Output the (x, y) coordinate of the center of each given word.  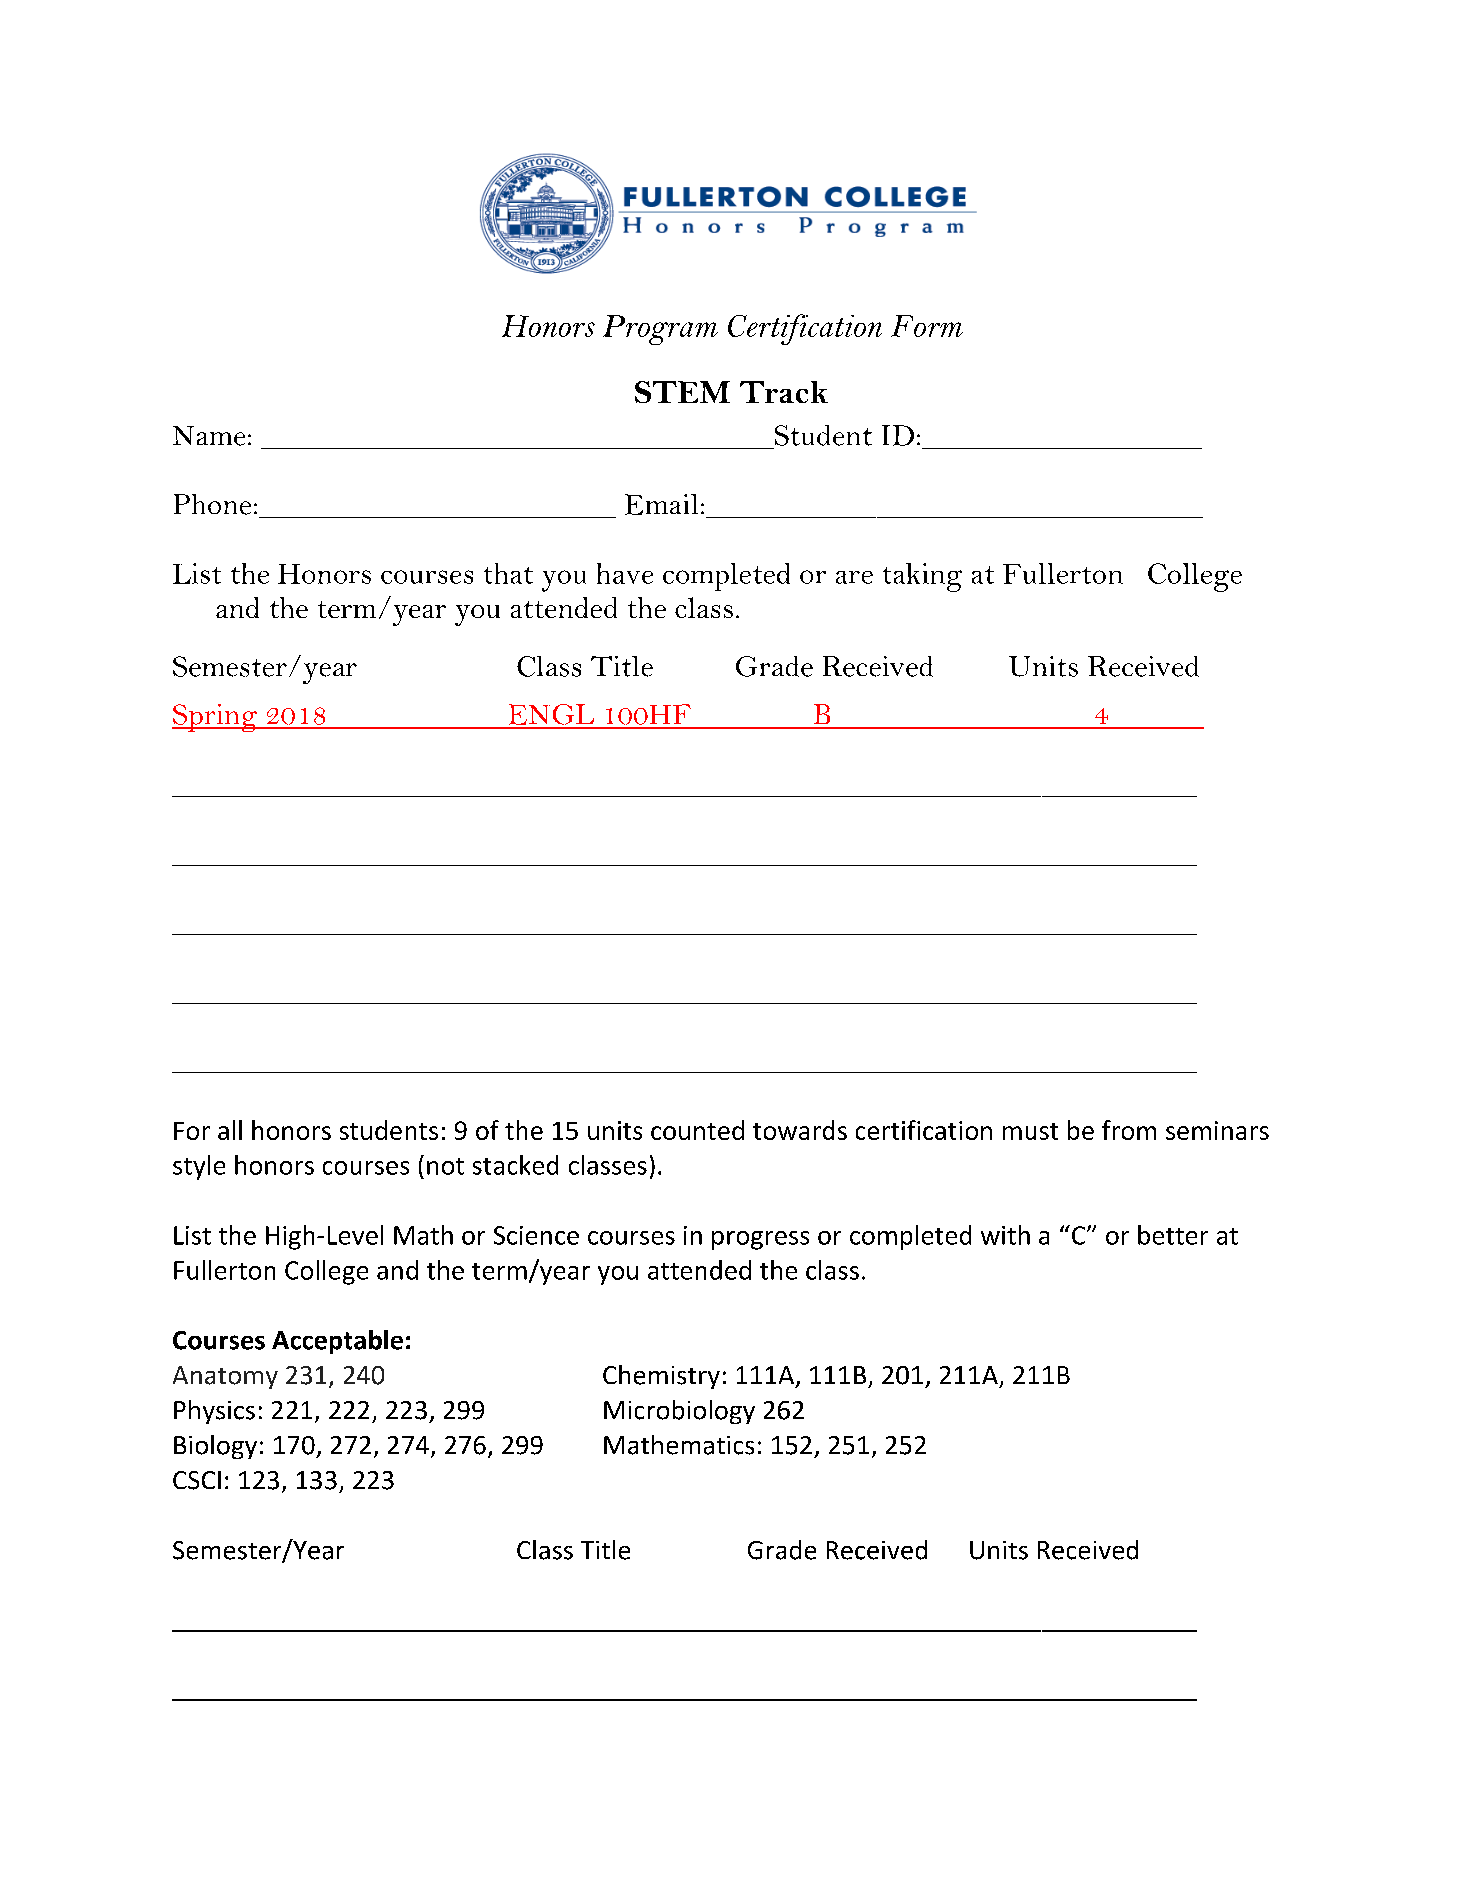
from (1129, 1130)
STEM (682, 392)
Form (927, 326)
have (625, 573)
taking (922, 577)
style (199, 1167)
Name (209, 436)
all (230, 1130)
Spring (216, 718)
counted (697, 1130)
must (1030, 1131)
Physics (214, 1412)
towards (800, 1130)
